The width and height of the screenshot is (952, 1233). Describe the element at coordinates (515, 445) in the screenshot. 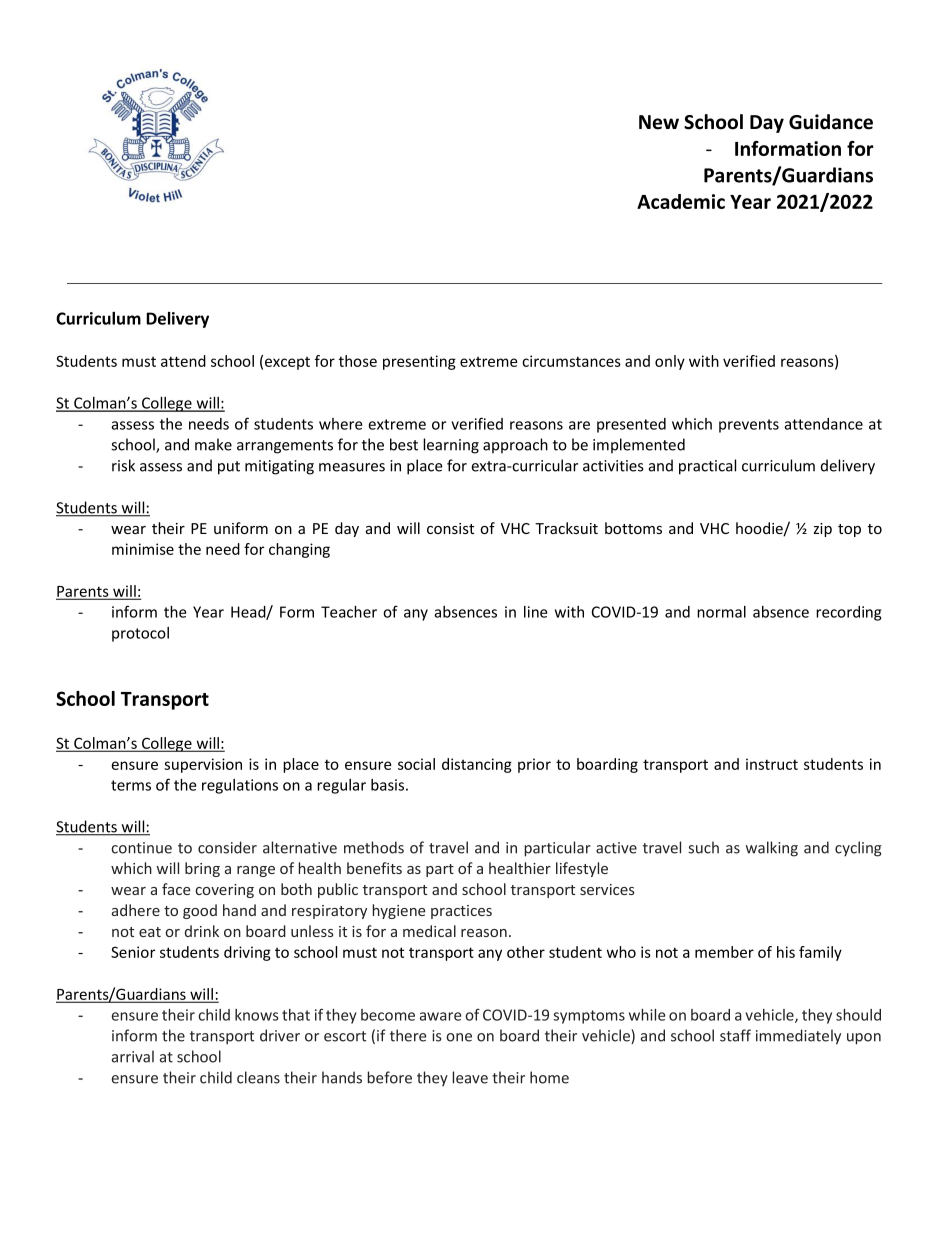

I see `approach` at that location.
